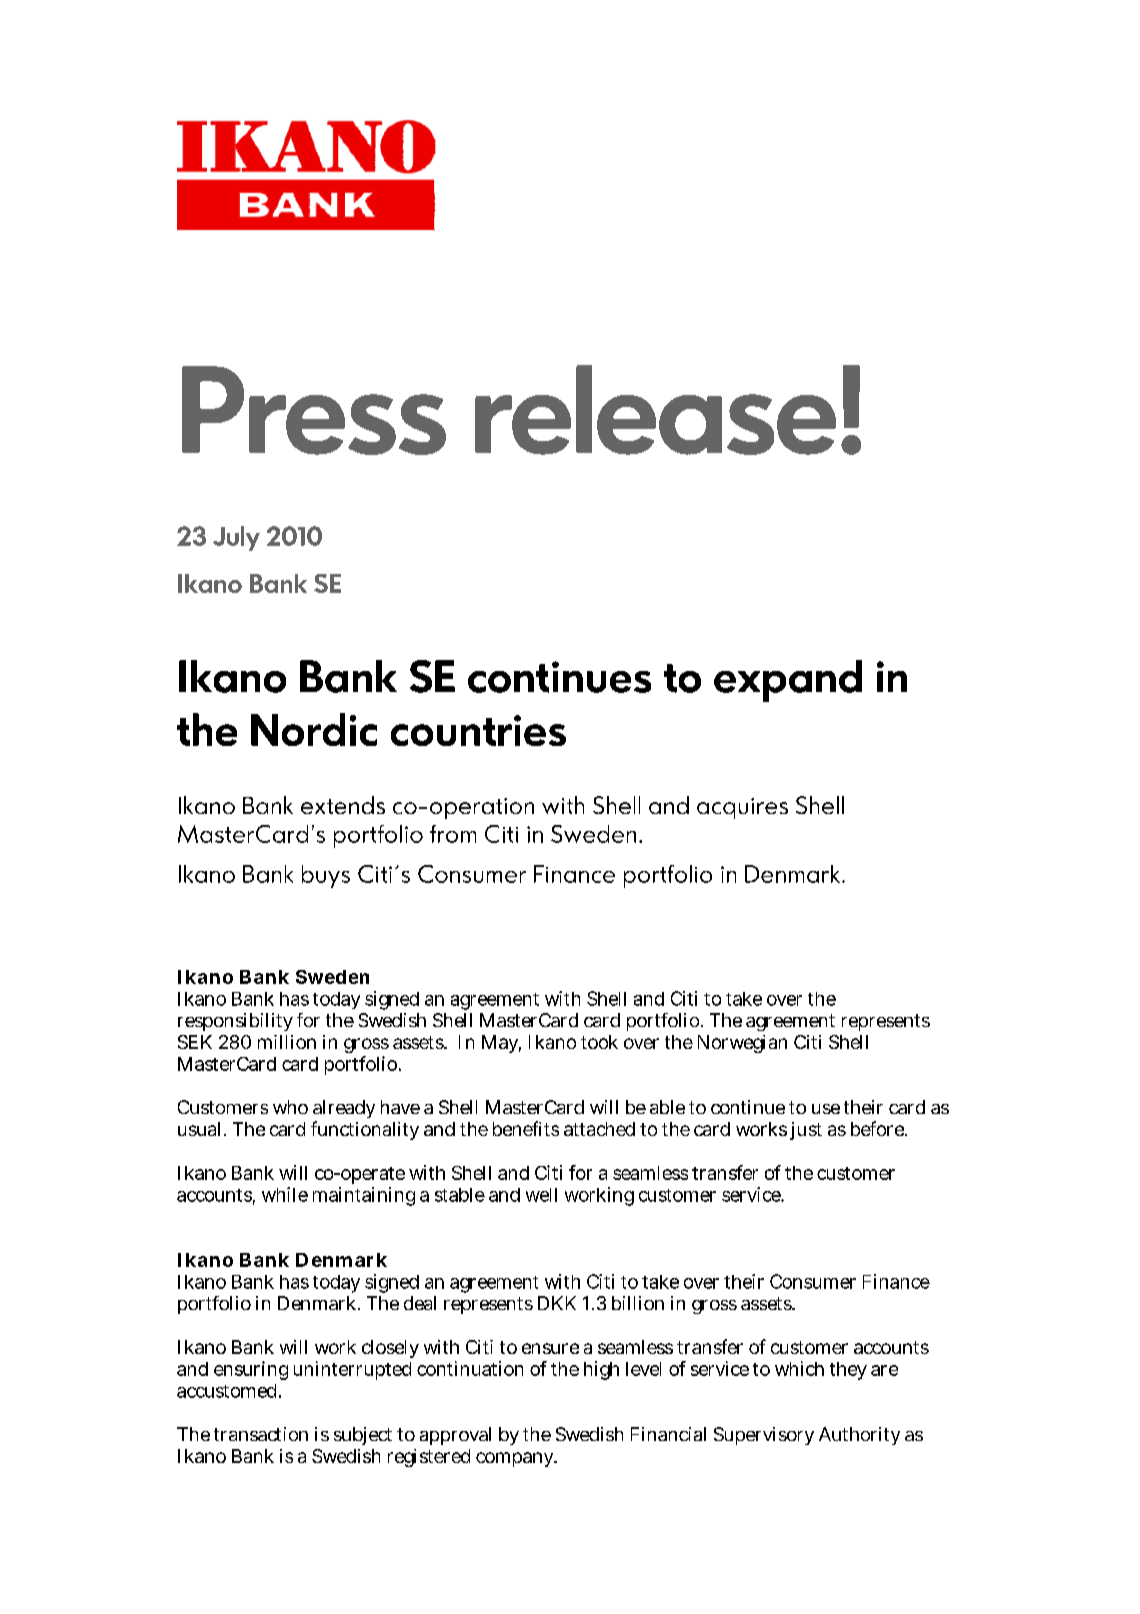  Describe the element at coordinates (742, 808) in the document. I see `acquires` at that location.
